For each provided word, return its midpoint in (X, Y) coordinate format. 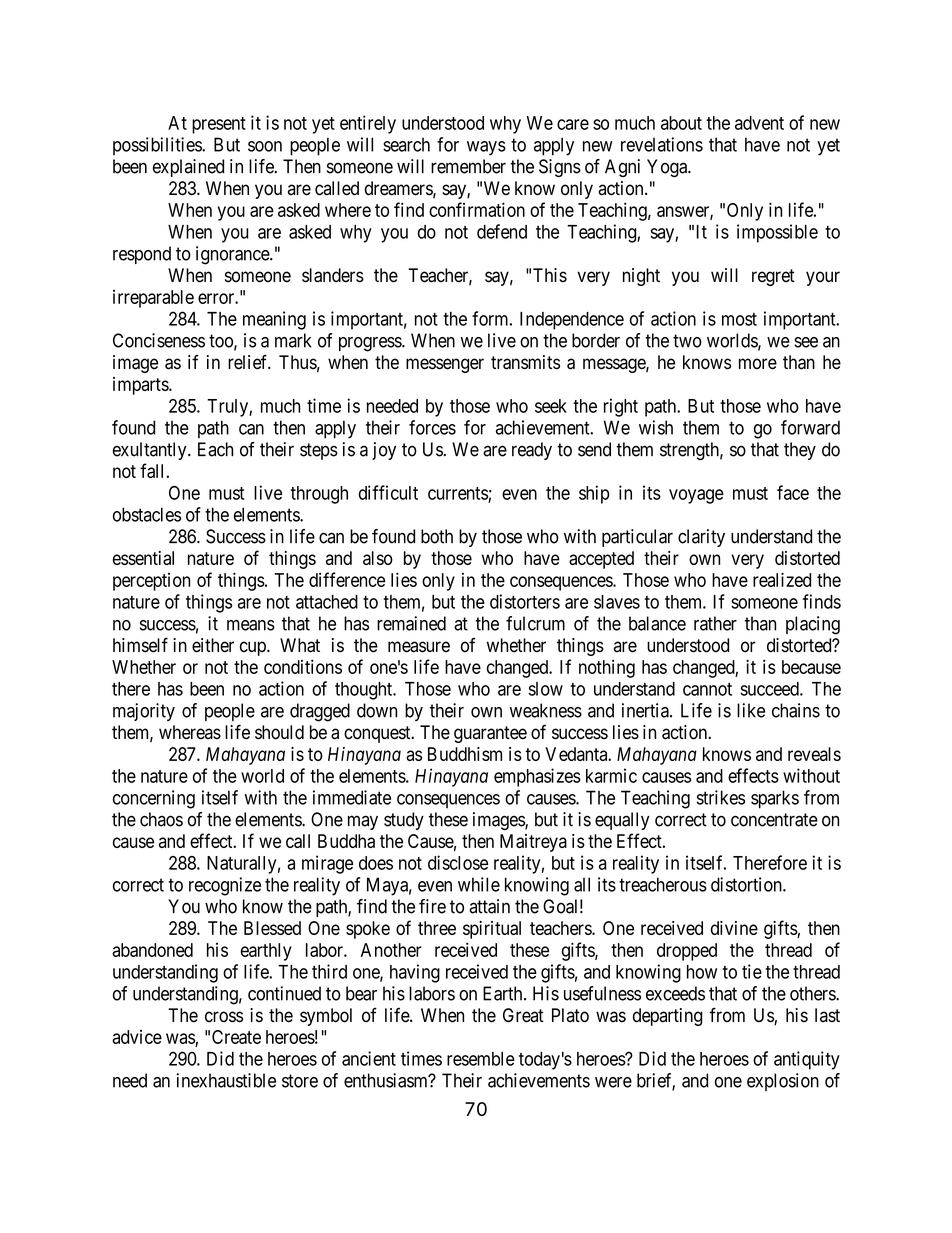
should (279, 732)
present (219, 125)
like (751, 710)
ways (486, 148)
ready (532, 451)
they (800, 451)
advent (759, 123)
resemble (481, 1059)
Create (236, 1037)
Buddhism (465, 754)
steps (319, 451)
